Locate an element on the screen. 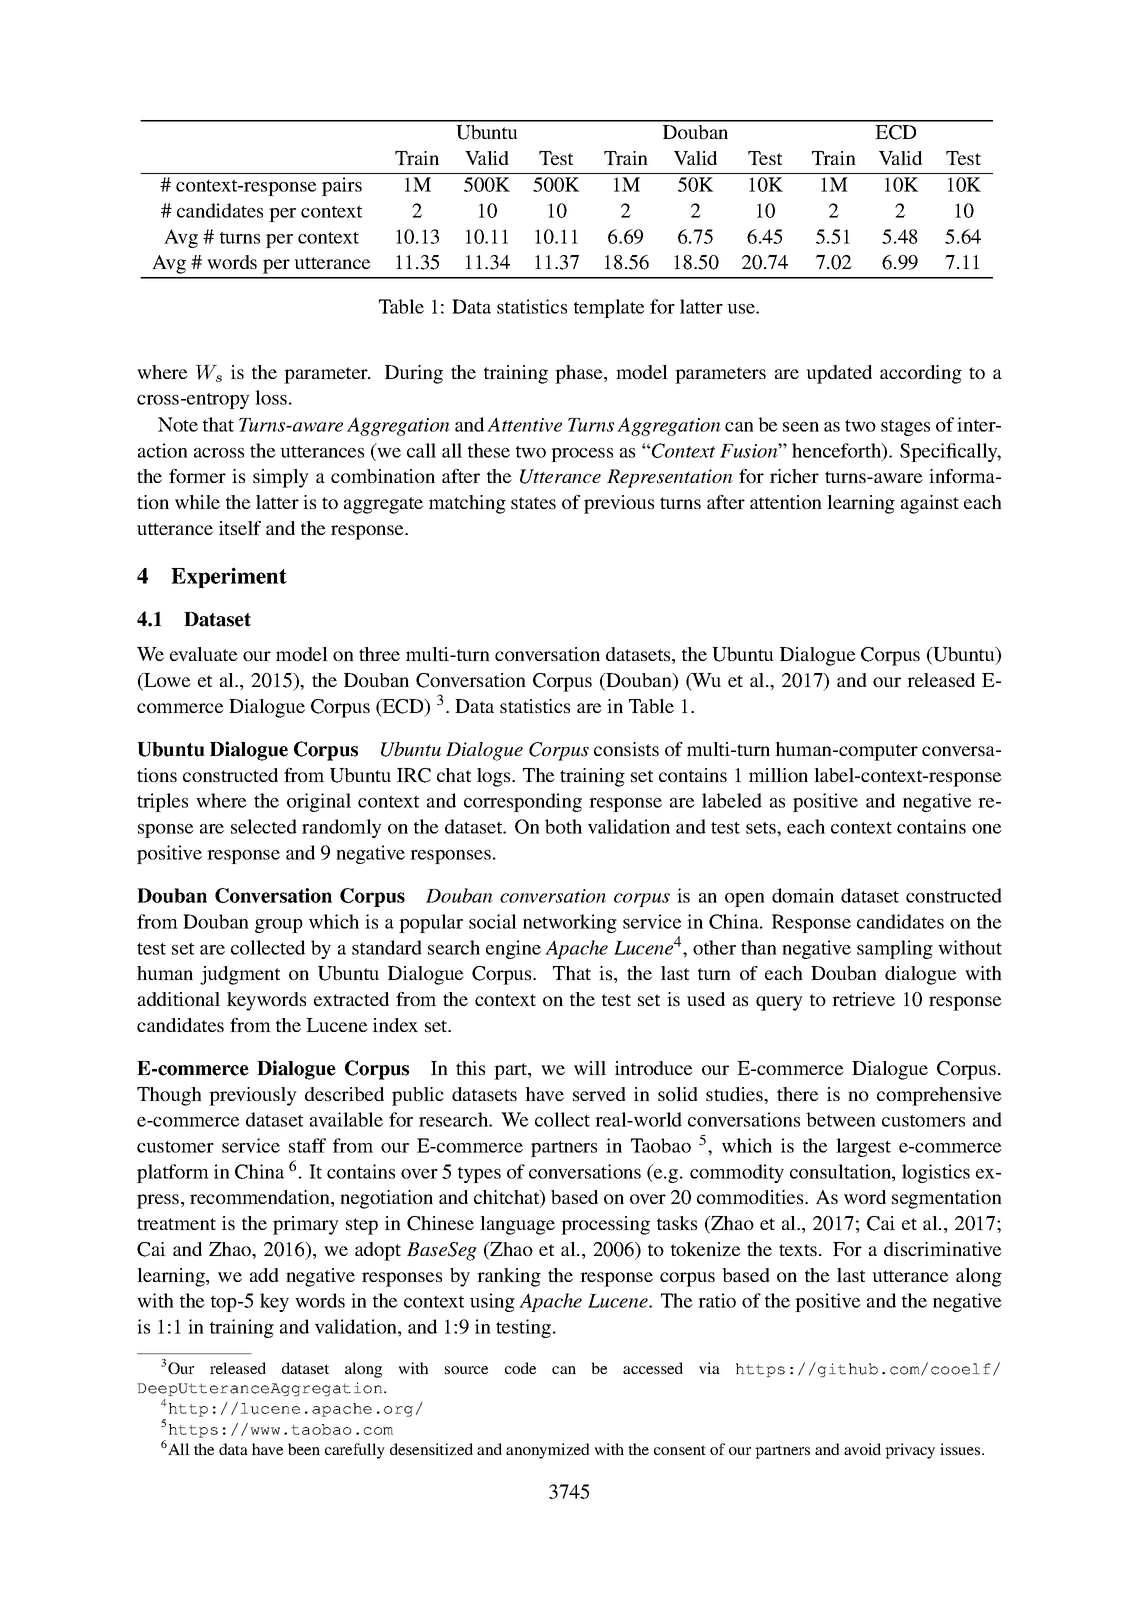 This screenshot has height=1606, width=1135. pairs is located at coordinates (342, 186).
